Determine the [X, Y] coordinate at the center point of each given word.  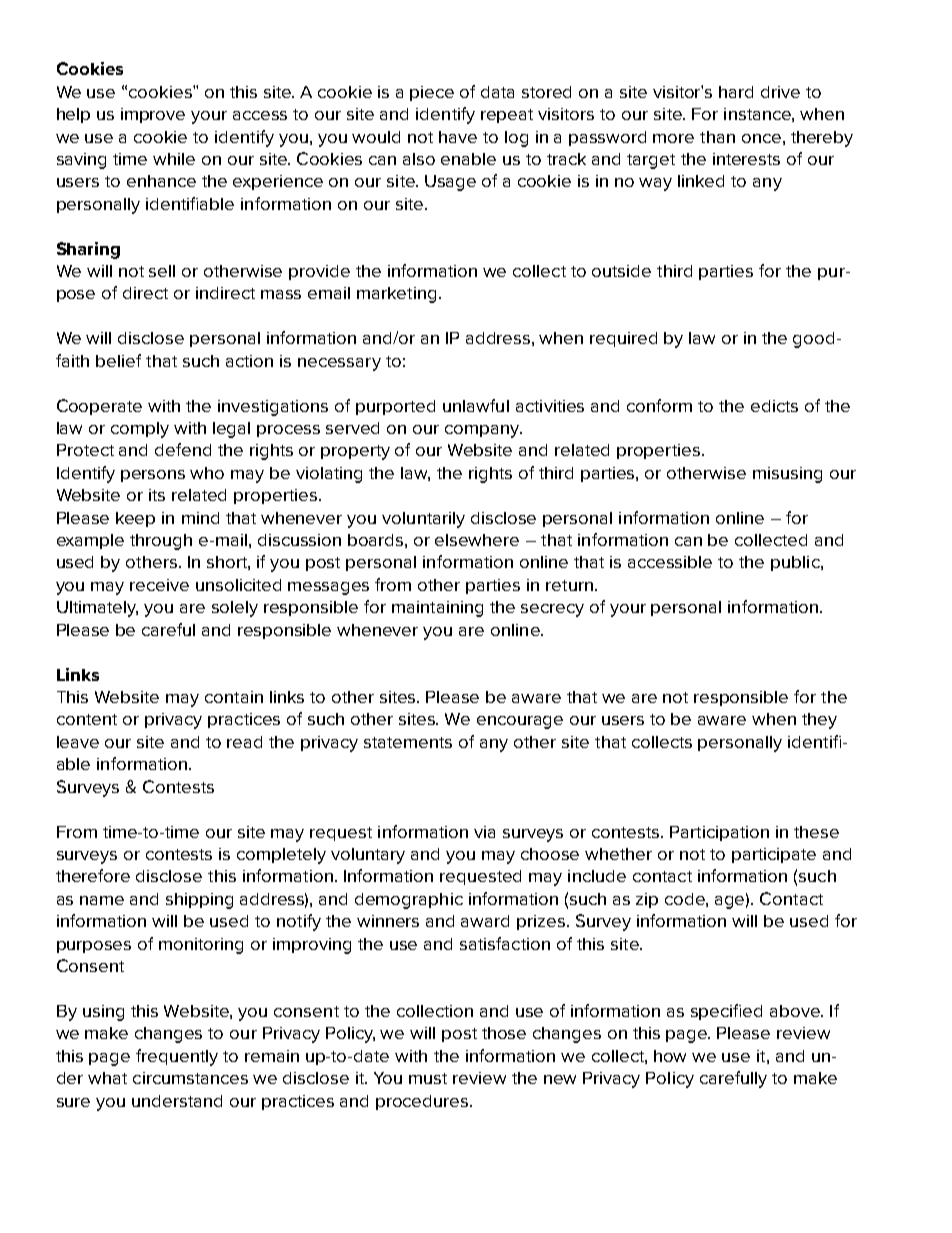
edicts [774, 406]
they [819, 721]
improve [153, 115]
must [428, 1078]
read [244, 742]
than [717, 137]
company [483, 431]
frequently [177, 1057]
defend [183, 449]
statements [408, 742]
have [458, 137]
